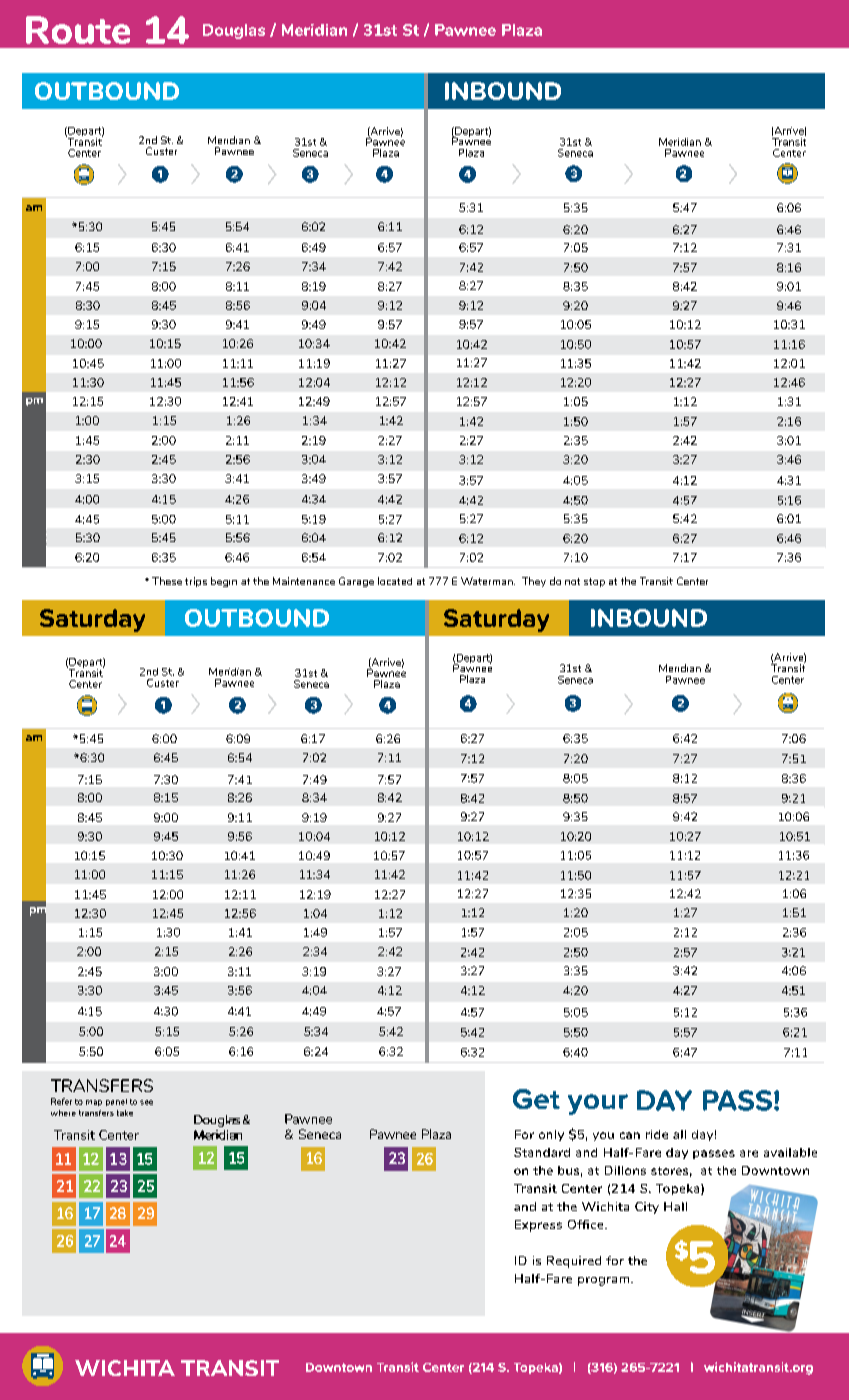 The height and width of the screenshot is (1400, 849). I want to click on ride, so click(657, 1134).
